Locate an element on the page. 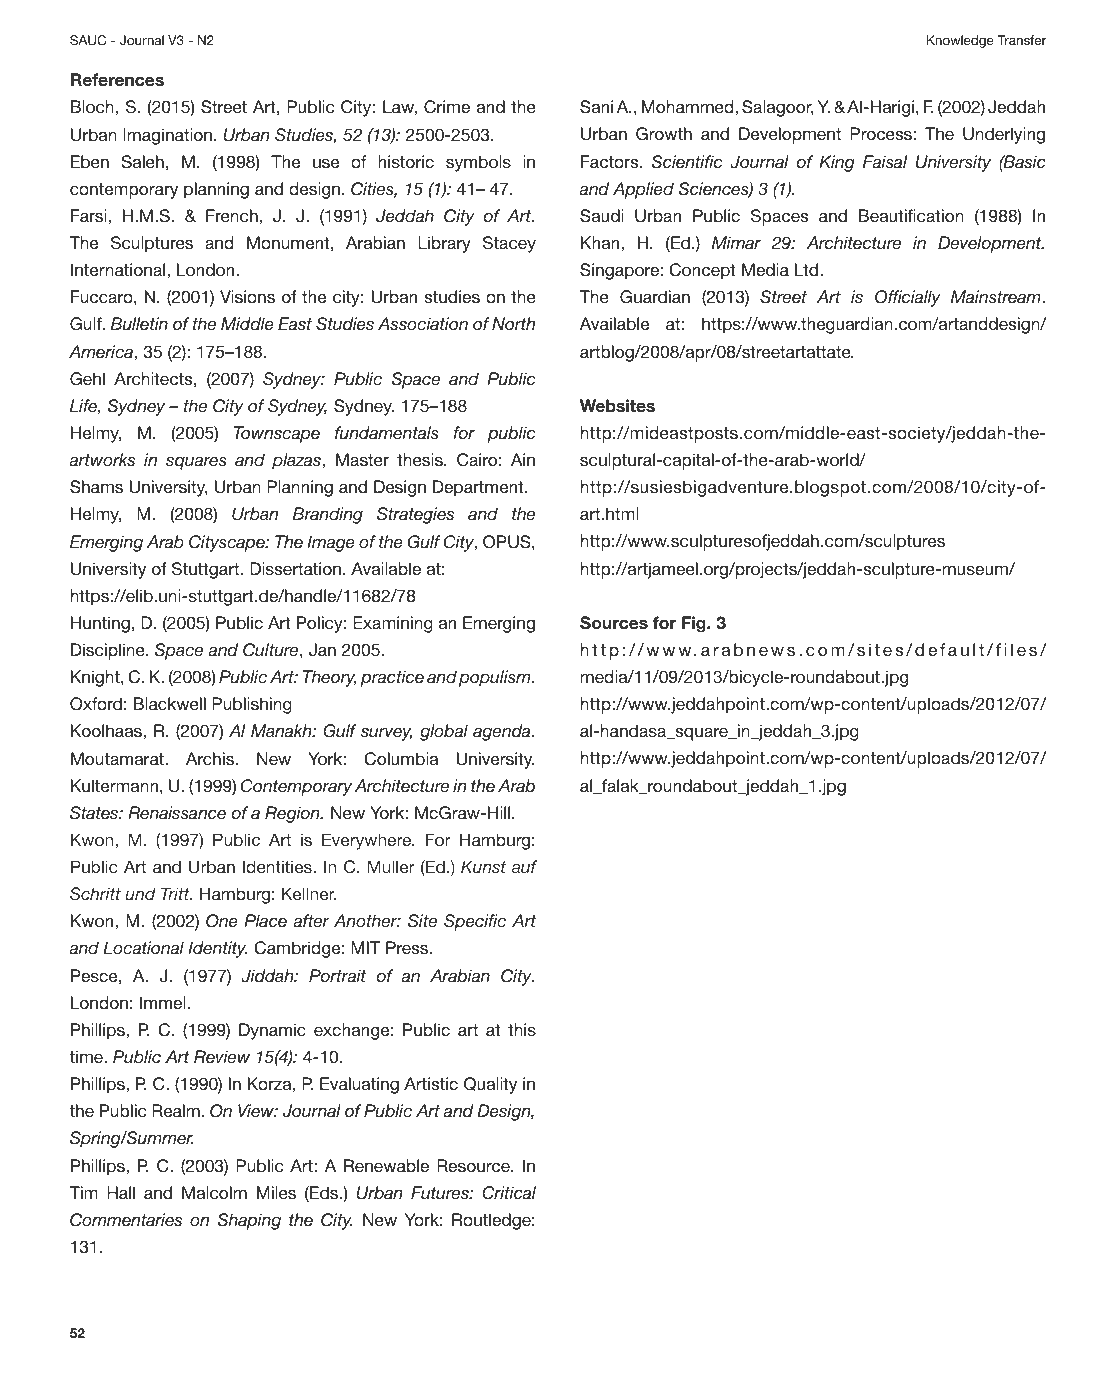 The image size is (1116, 1395). agenda is located at coordinates (503, 732).
